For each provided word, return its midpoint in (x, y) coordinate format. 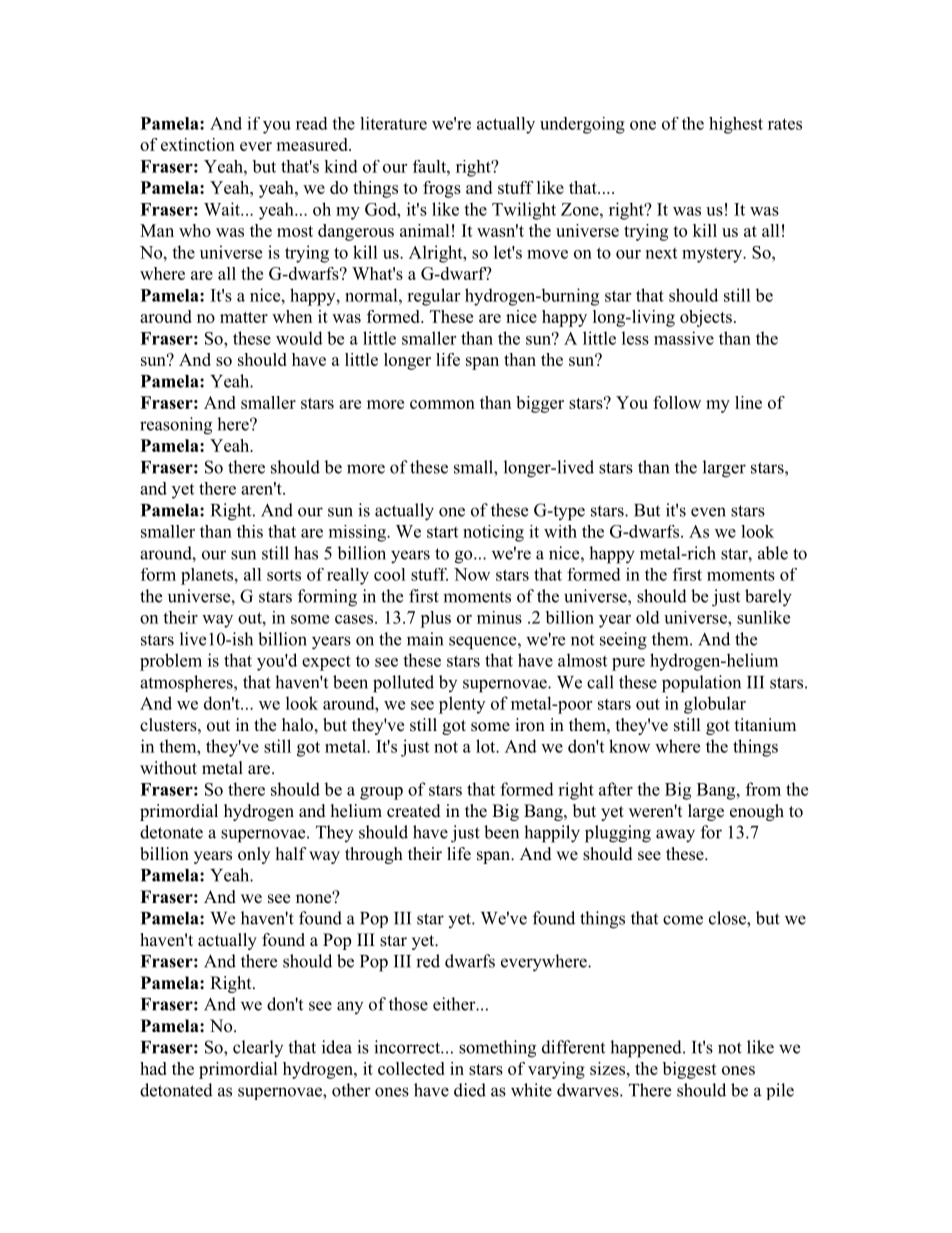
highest (736, 125)
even (708, 512)
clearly (258, 1048)
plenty (462, 705)
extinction (198, 144)
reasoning (176, 426)
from (763, 789)
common (442, 404)
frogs (442, 189)
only (254, 855)
